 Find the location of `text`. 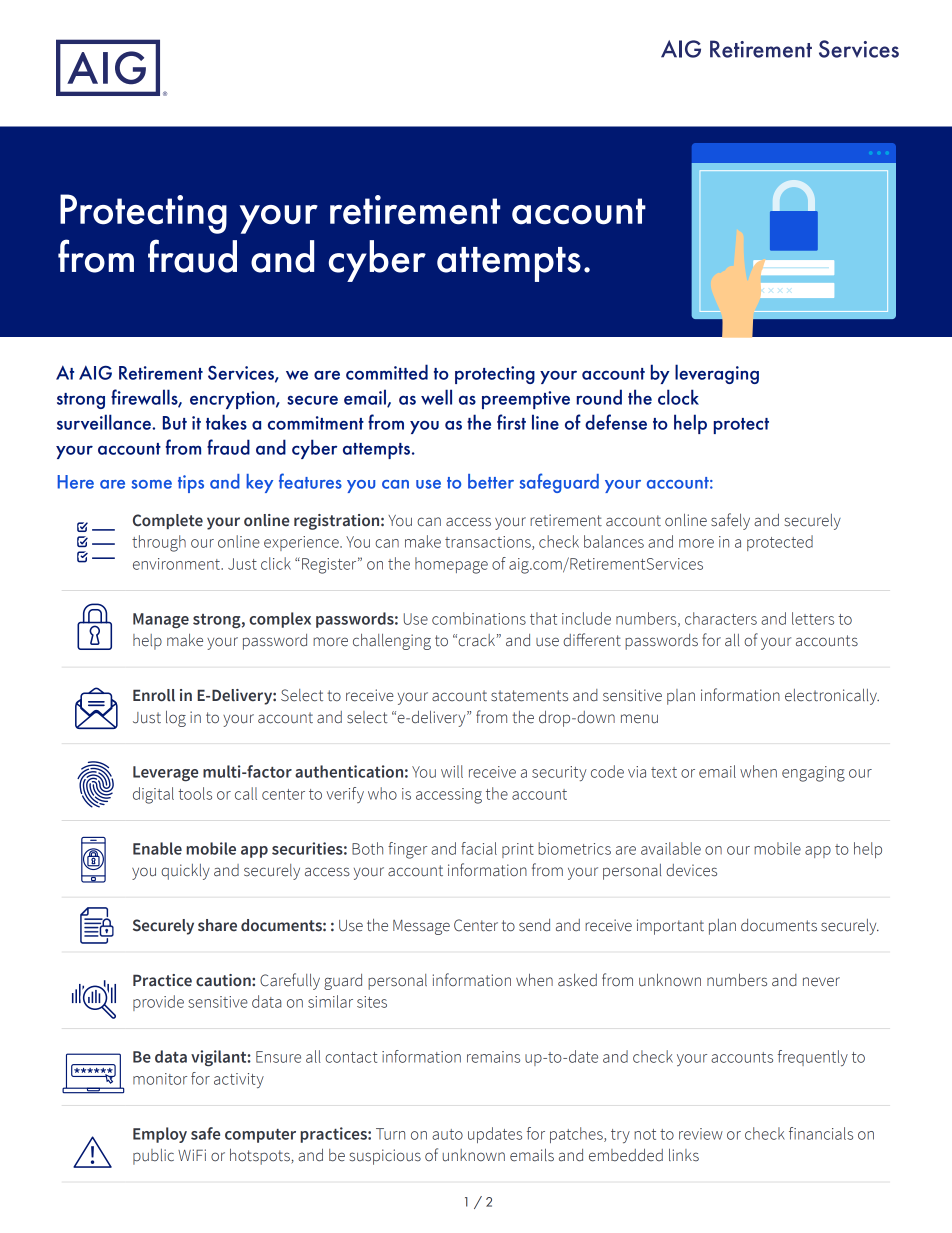

text is located at coordinates (664, 772).
